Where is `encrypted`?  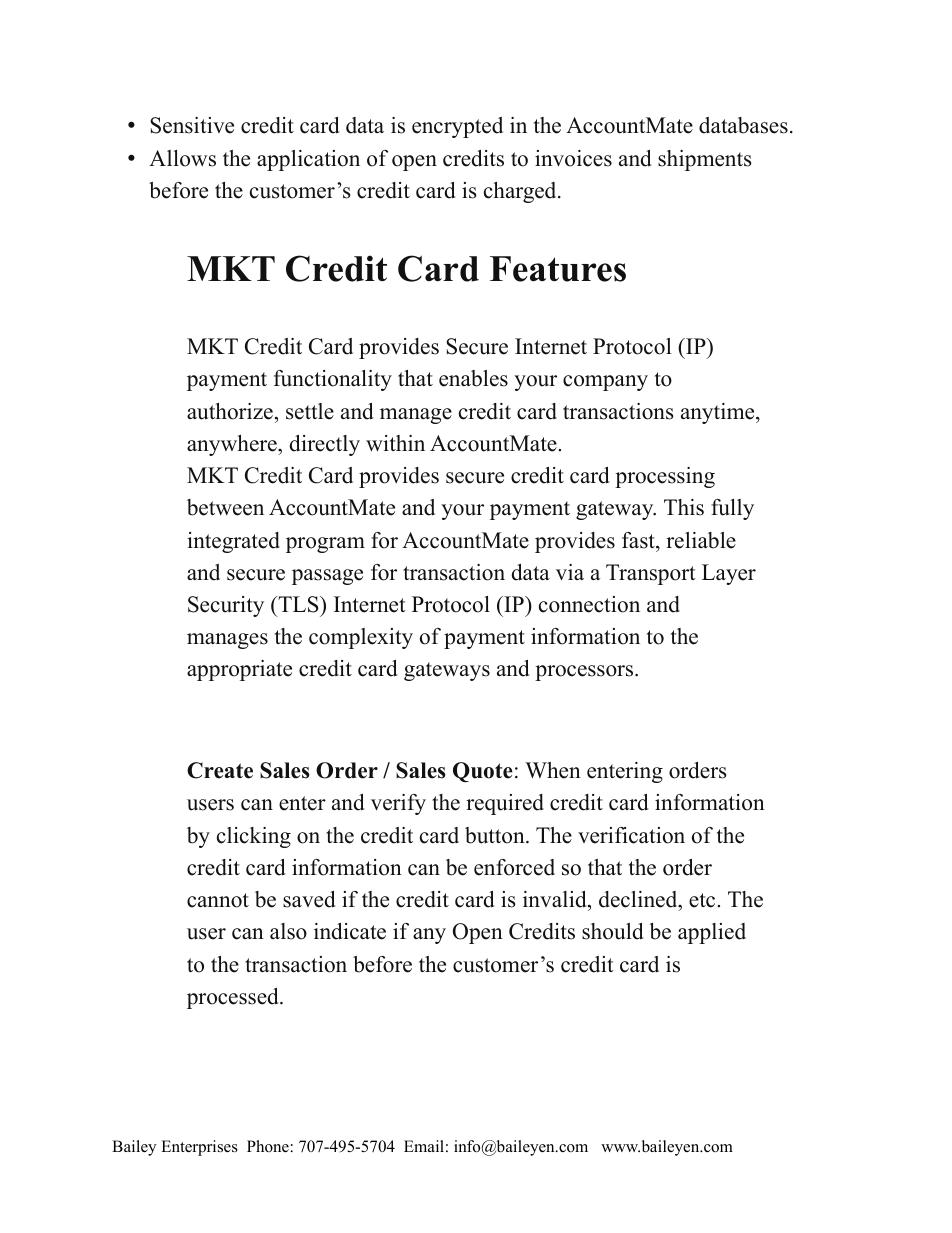
encrypted is located at coordinates (457, 127).
